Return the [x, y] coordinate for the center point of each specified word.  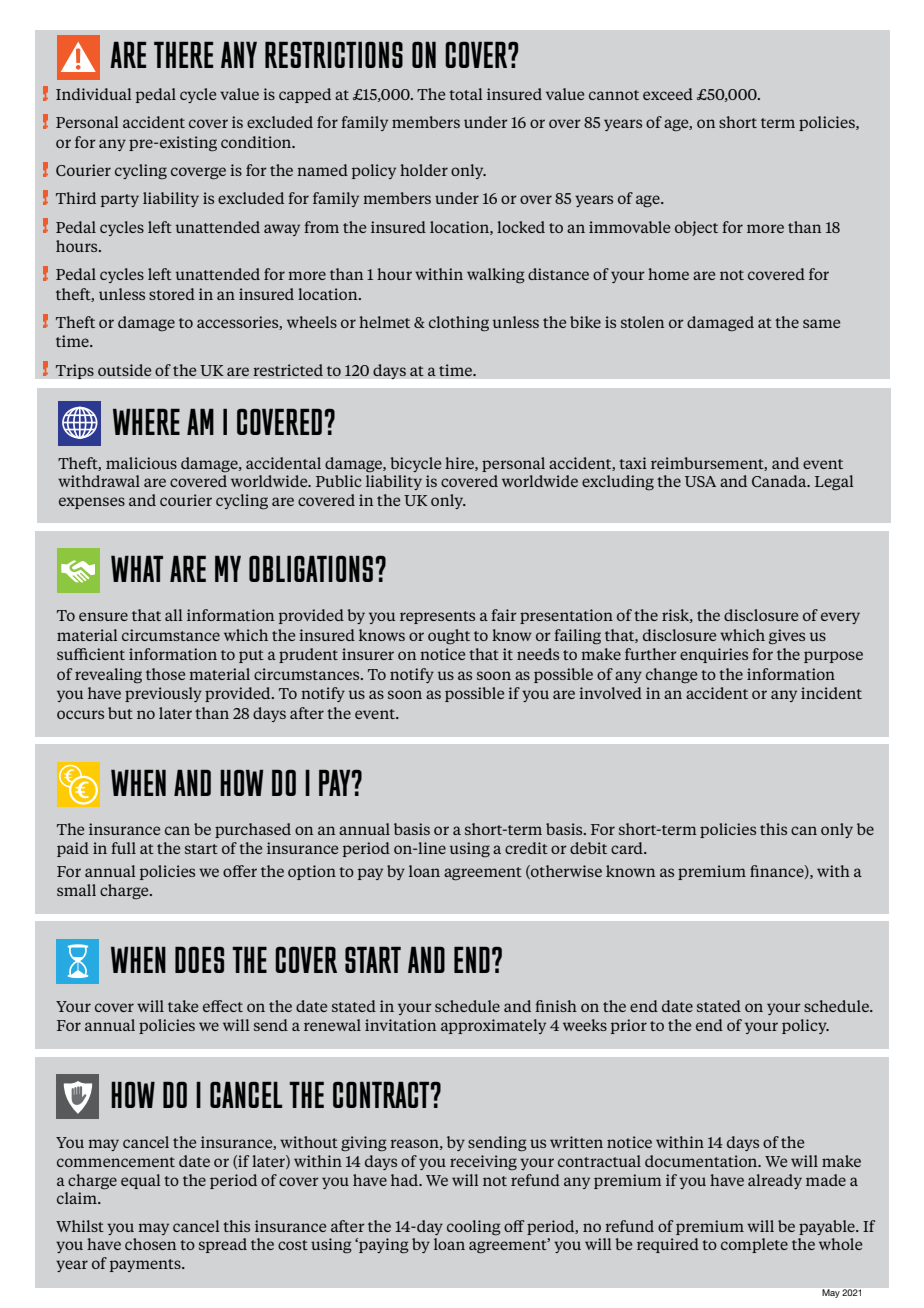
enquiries [714, 655]
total [466, 94]
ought [449, 636]
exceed [668, 94]
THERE [183, 55]
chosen [150, 1244]
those [165, 674]
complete [754, 1245]
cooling [474, 1228]
